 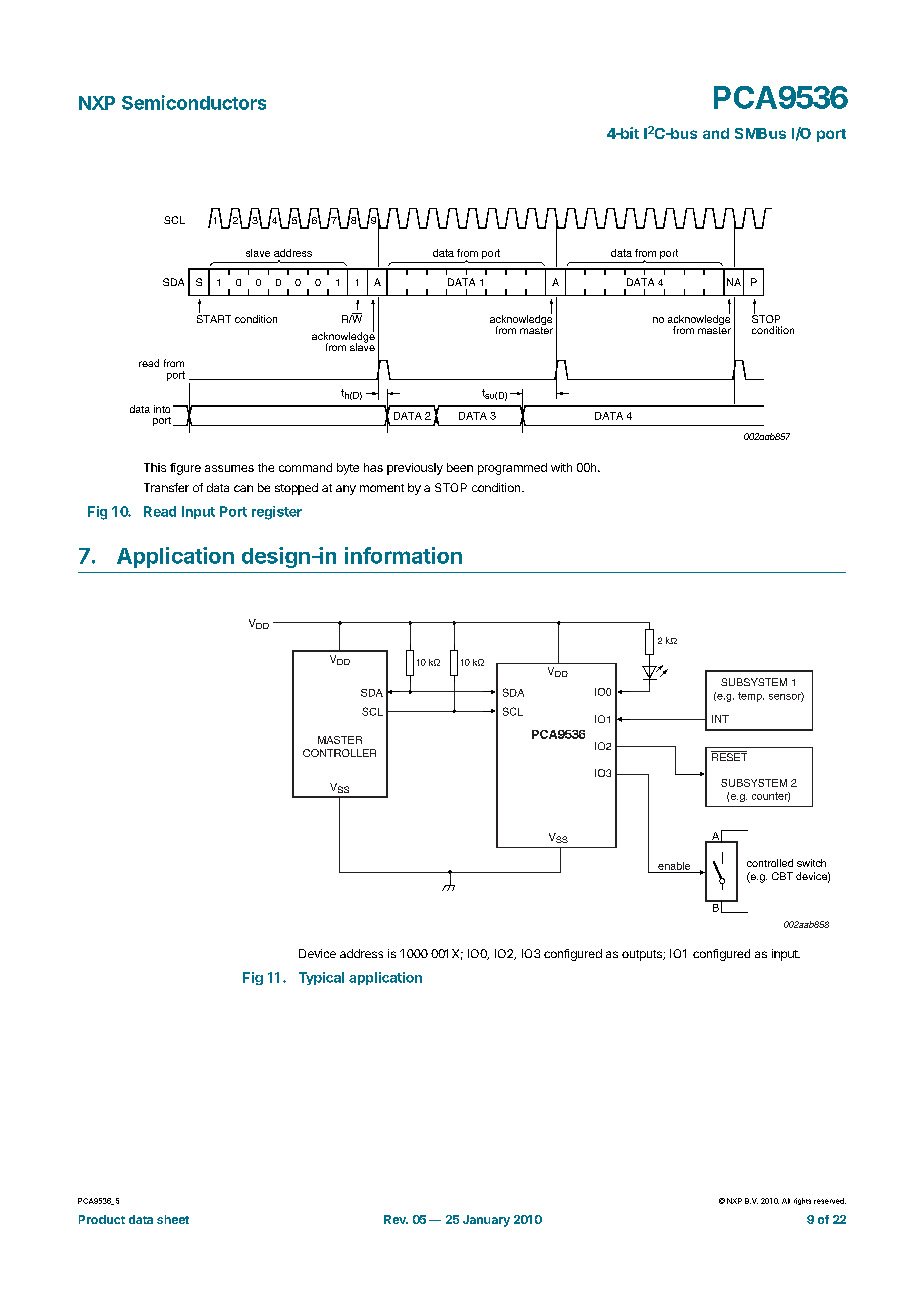 What do you see at coordinates (460, 467) in the document?
I see `been` at bounding box center [460, 467].
